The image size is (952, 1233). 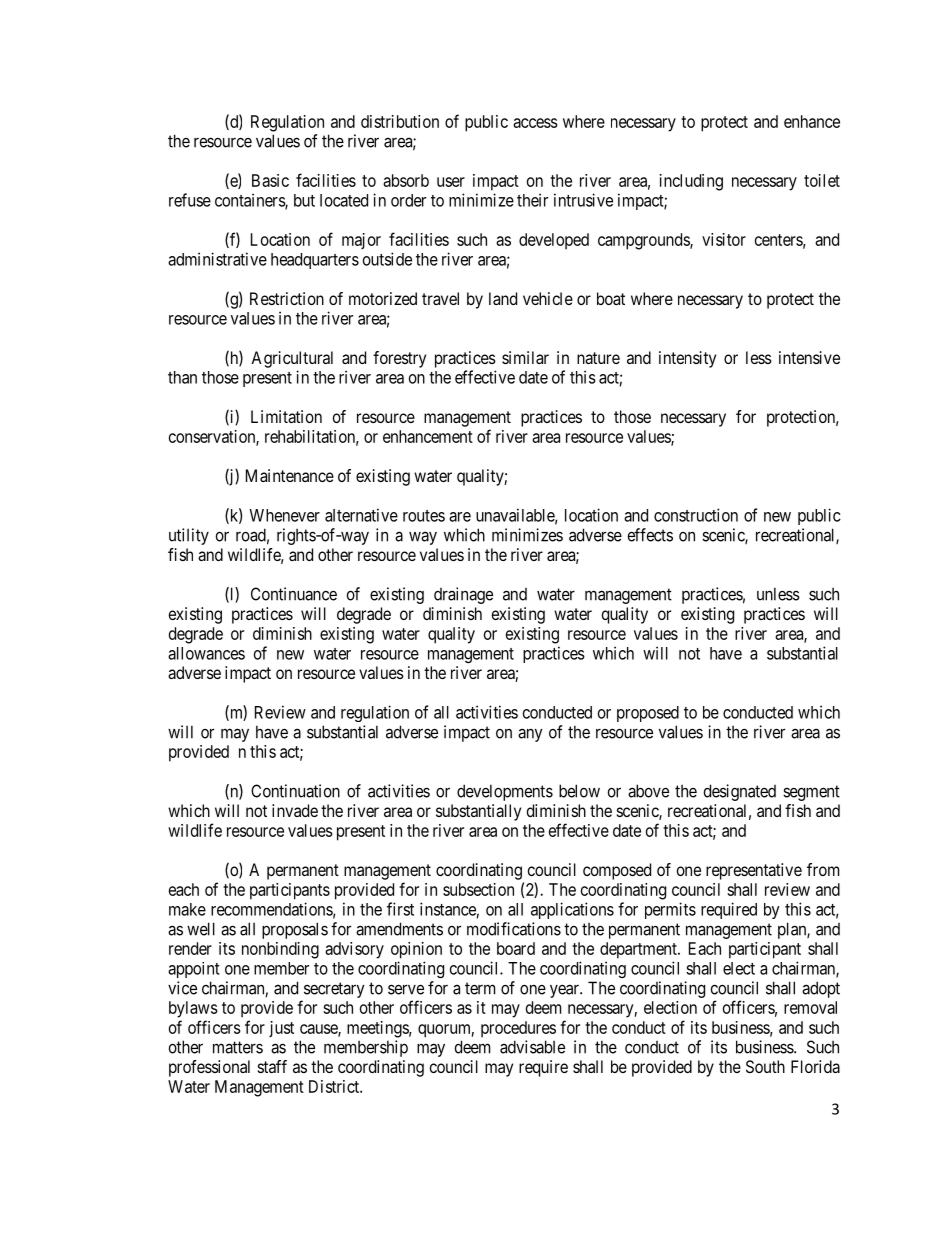 I want to click on Basic, so click(x=270, y=180).
